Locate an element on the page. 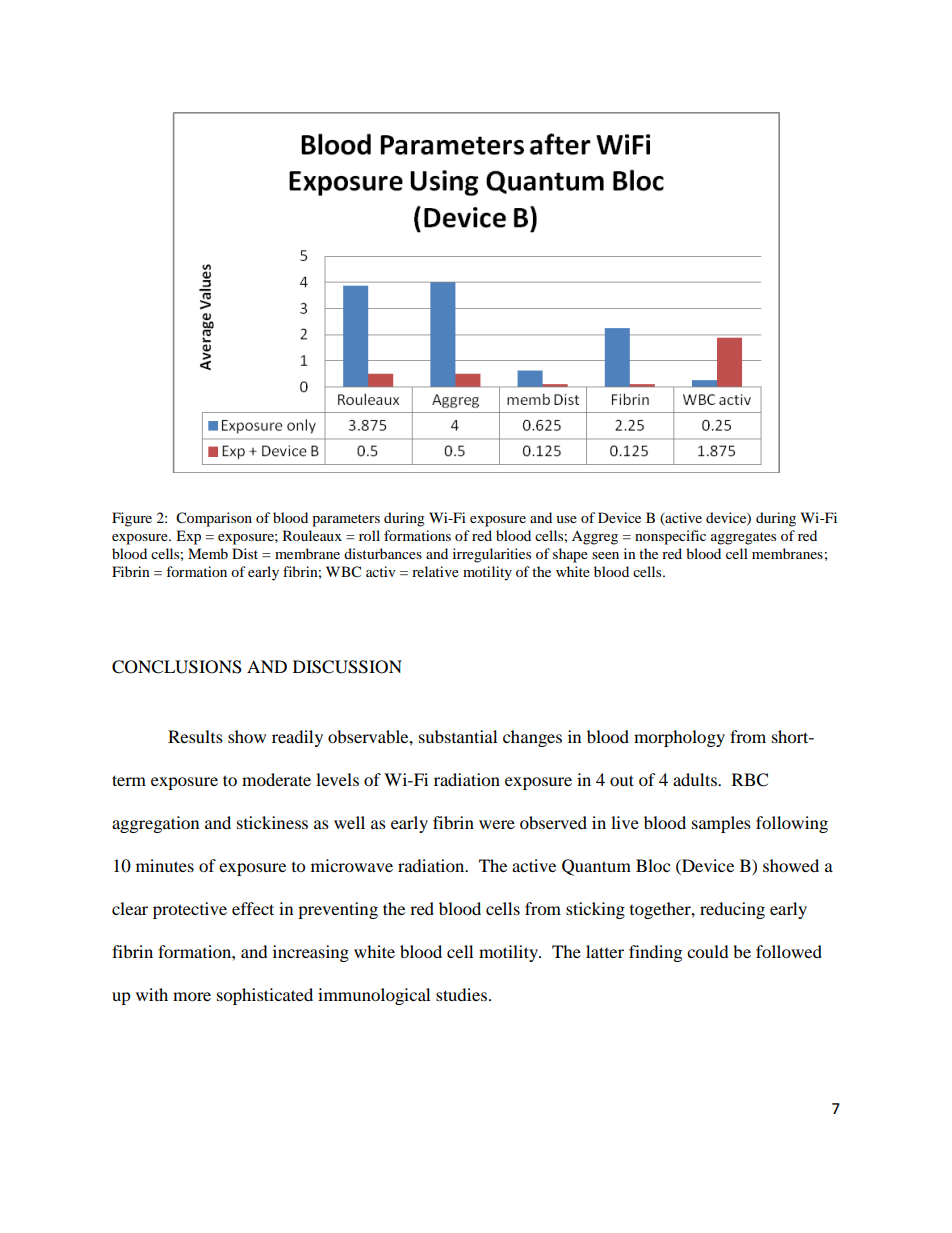  Results is located at coordinates (195, 736).
